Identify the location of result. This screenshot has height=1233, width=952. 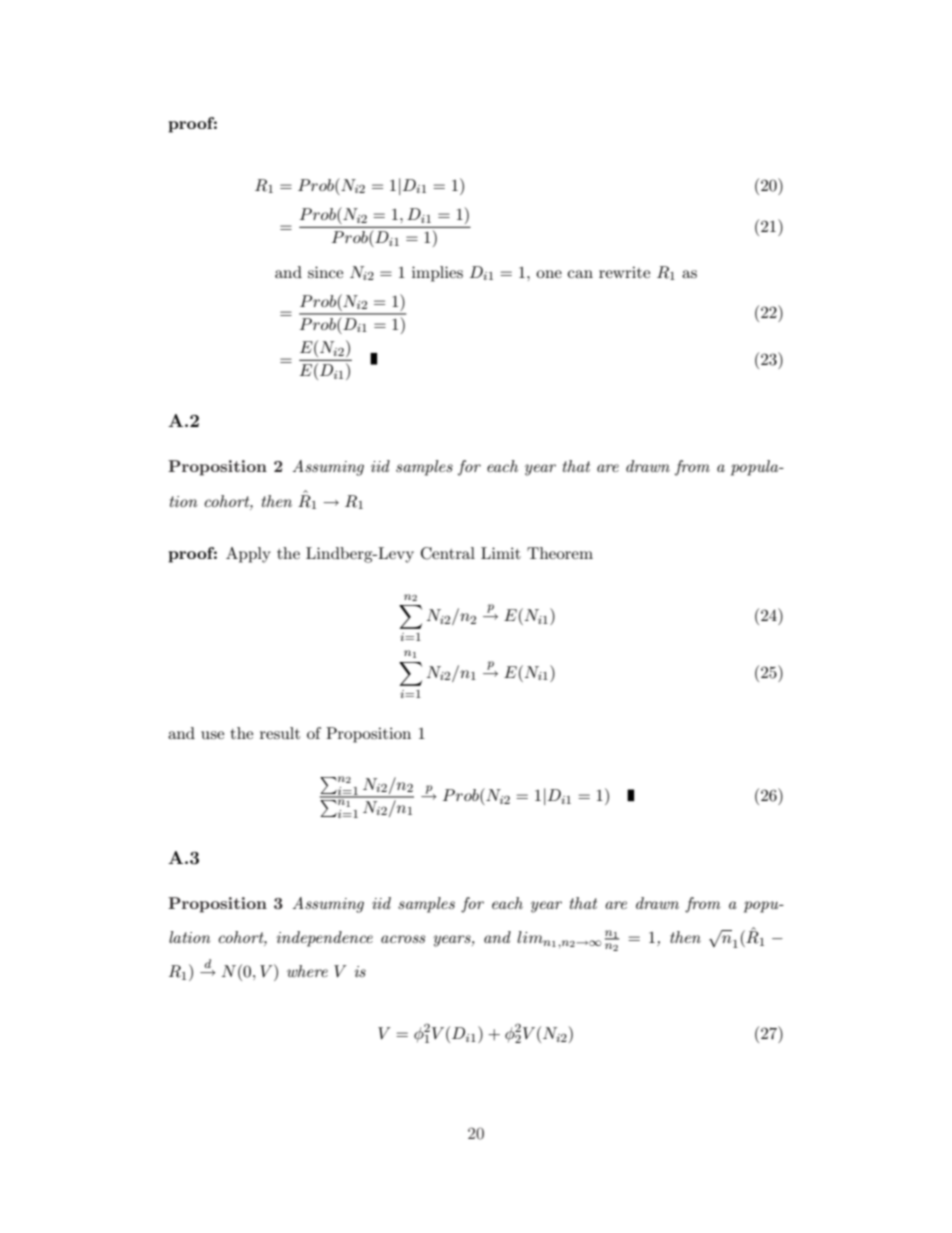
(280, 733).
